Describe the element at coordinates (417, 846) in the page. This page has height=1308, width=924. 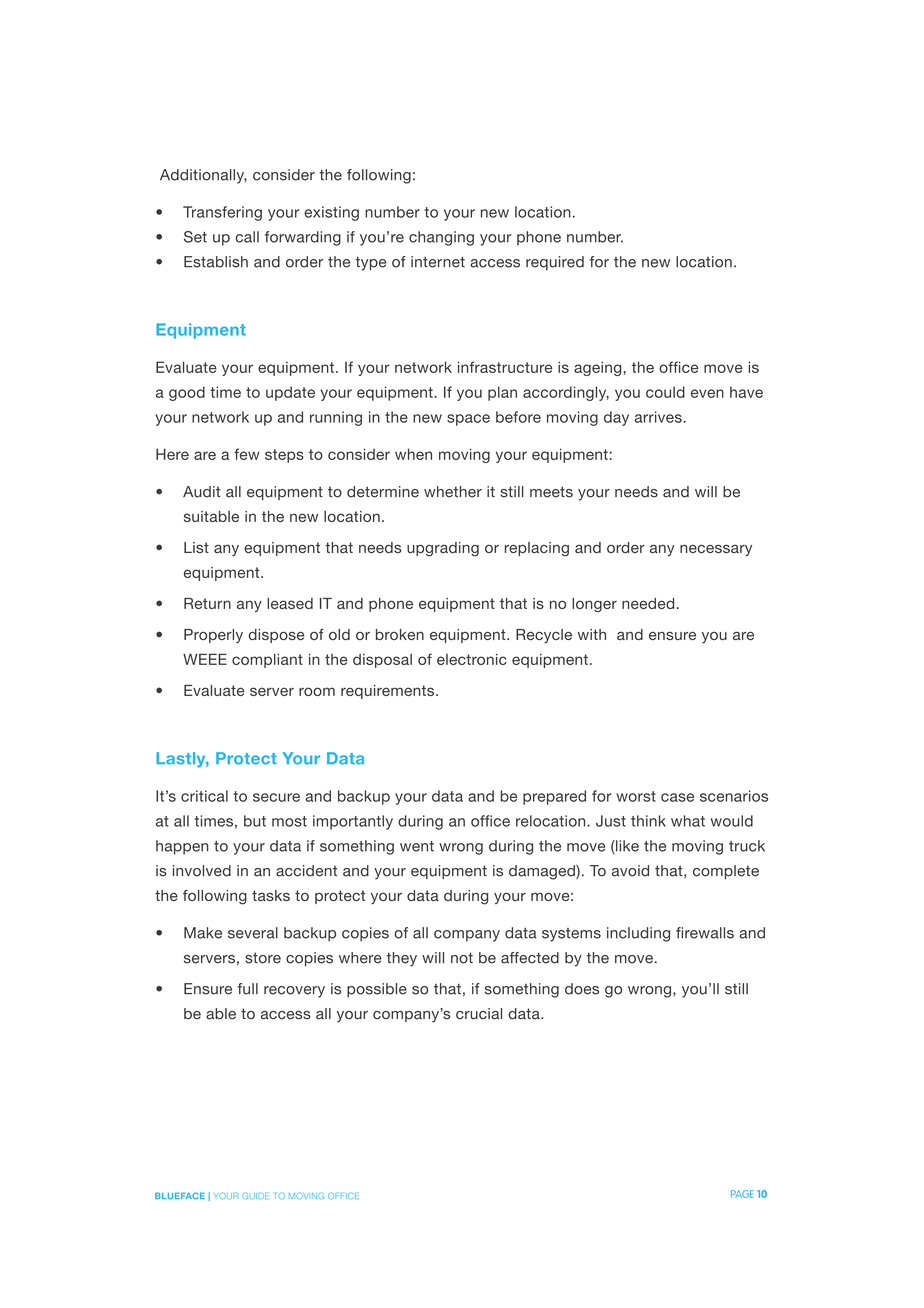
I see `went` at that location.
